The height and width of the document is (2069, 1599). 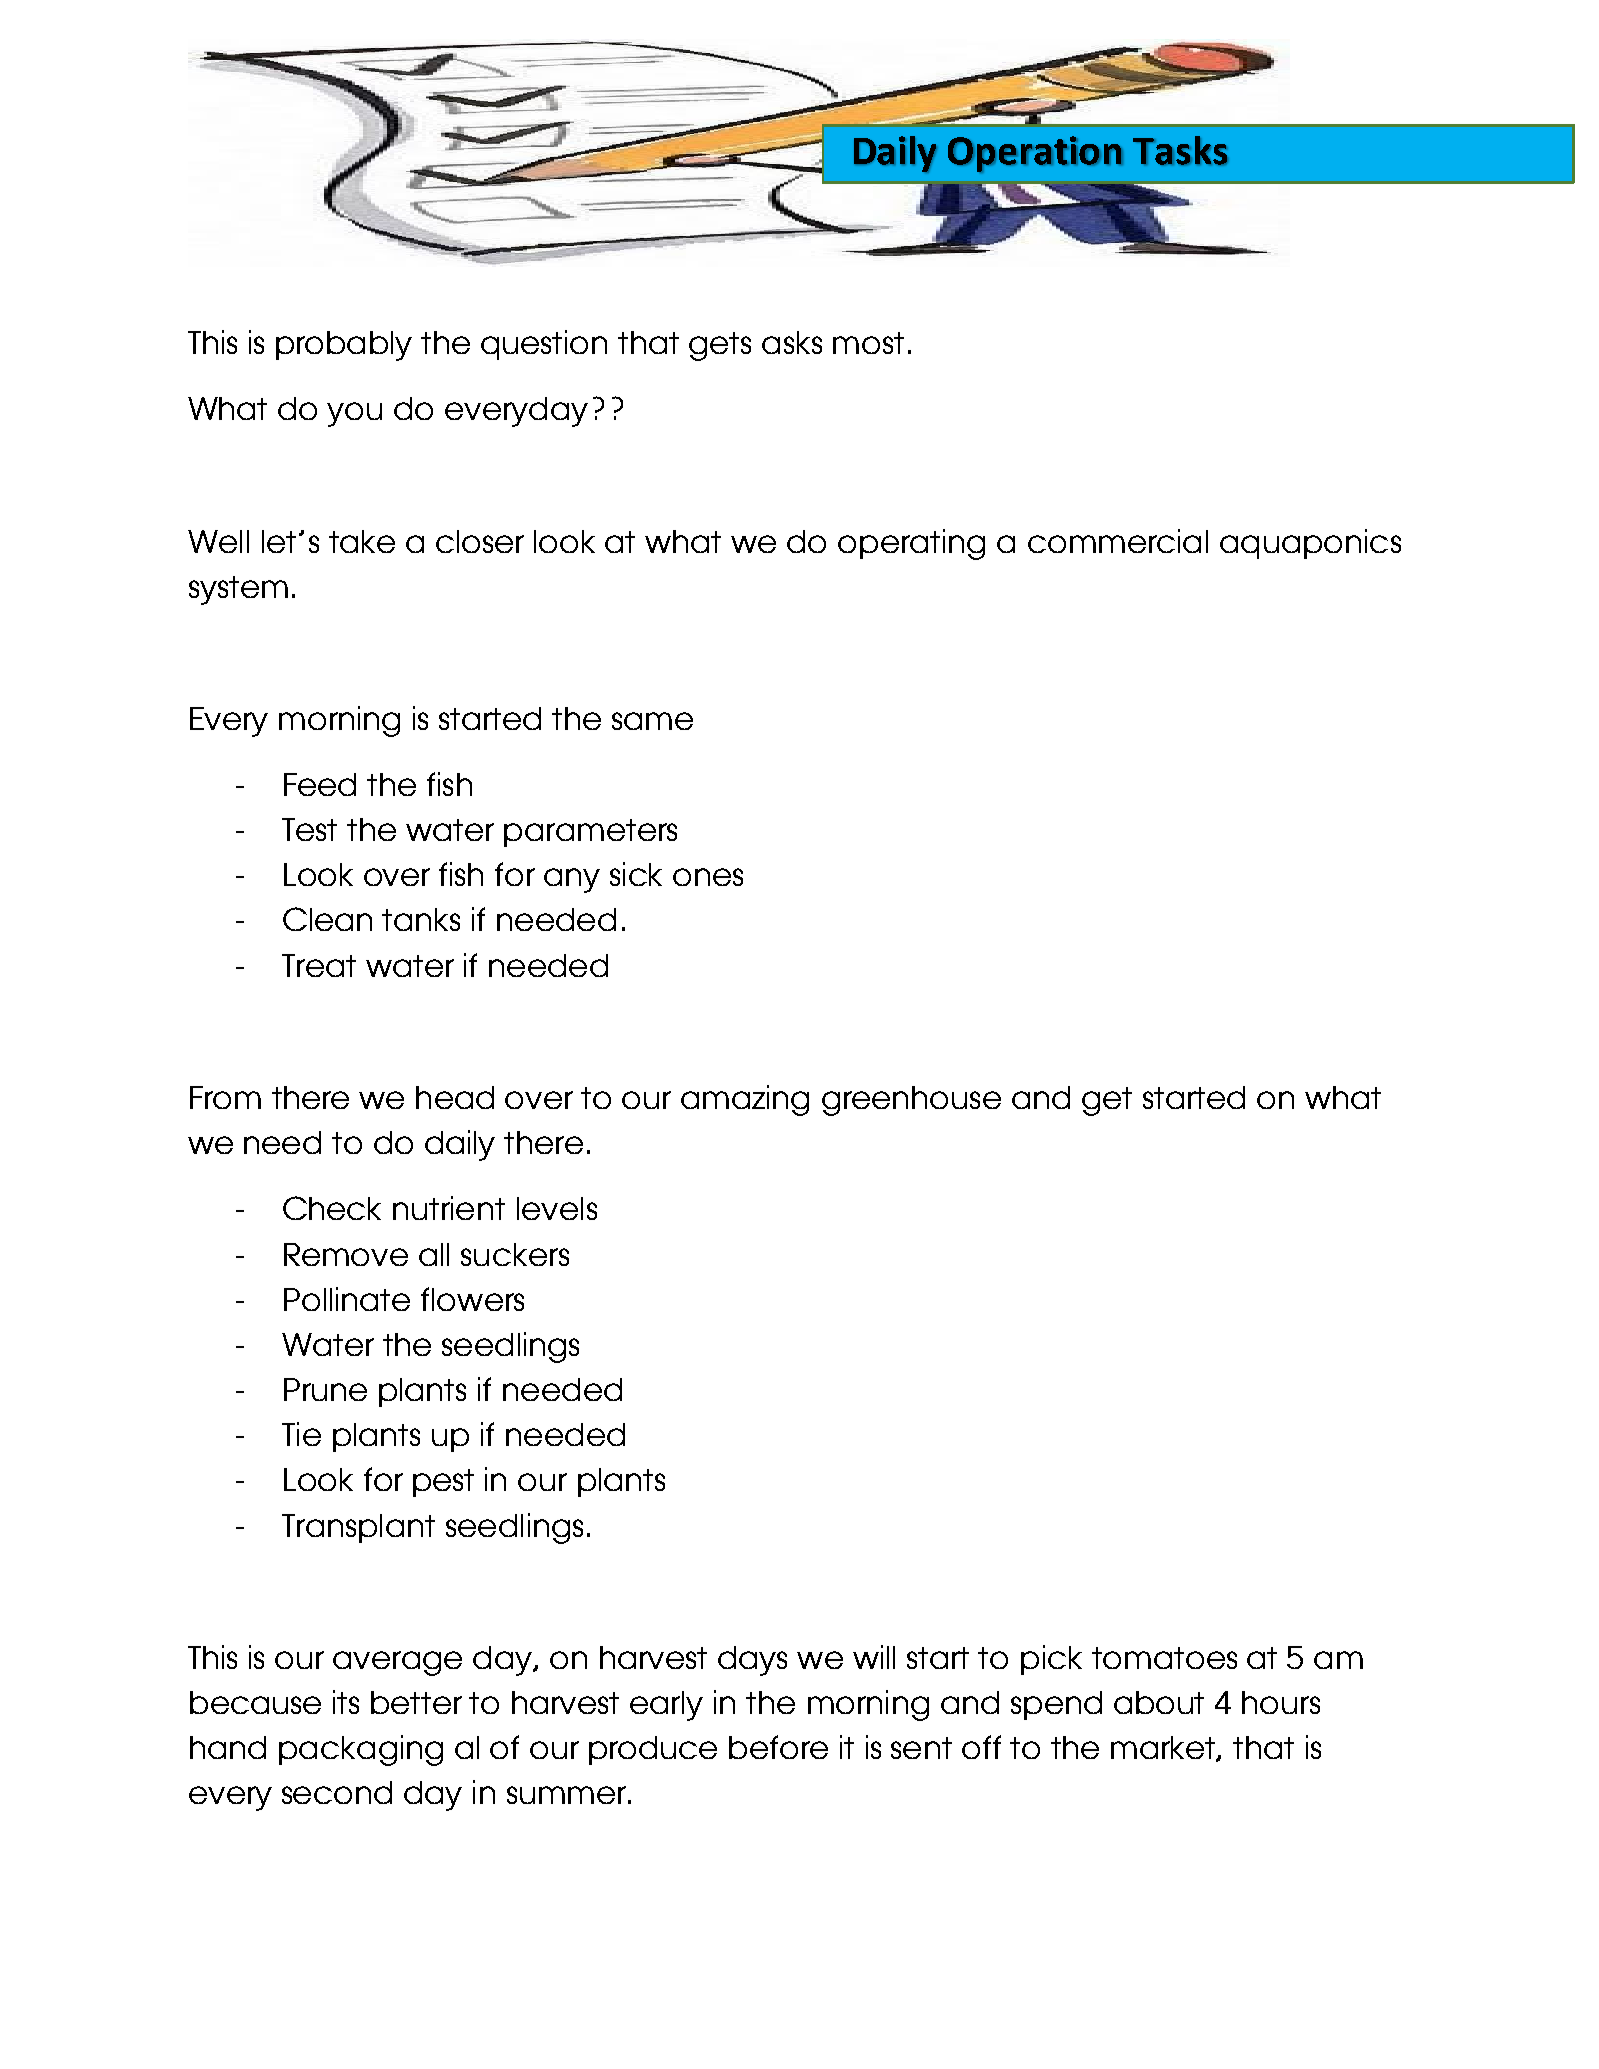 What do you see at coordinates (778, 1747) in the document?
I see `before` at bounding box center [778, 1747].
